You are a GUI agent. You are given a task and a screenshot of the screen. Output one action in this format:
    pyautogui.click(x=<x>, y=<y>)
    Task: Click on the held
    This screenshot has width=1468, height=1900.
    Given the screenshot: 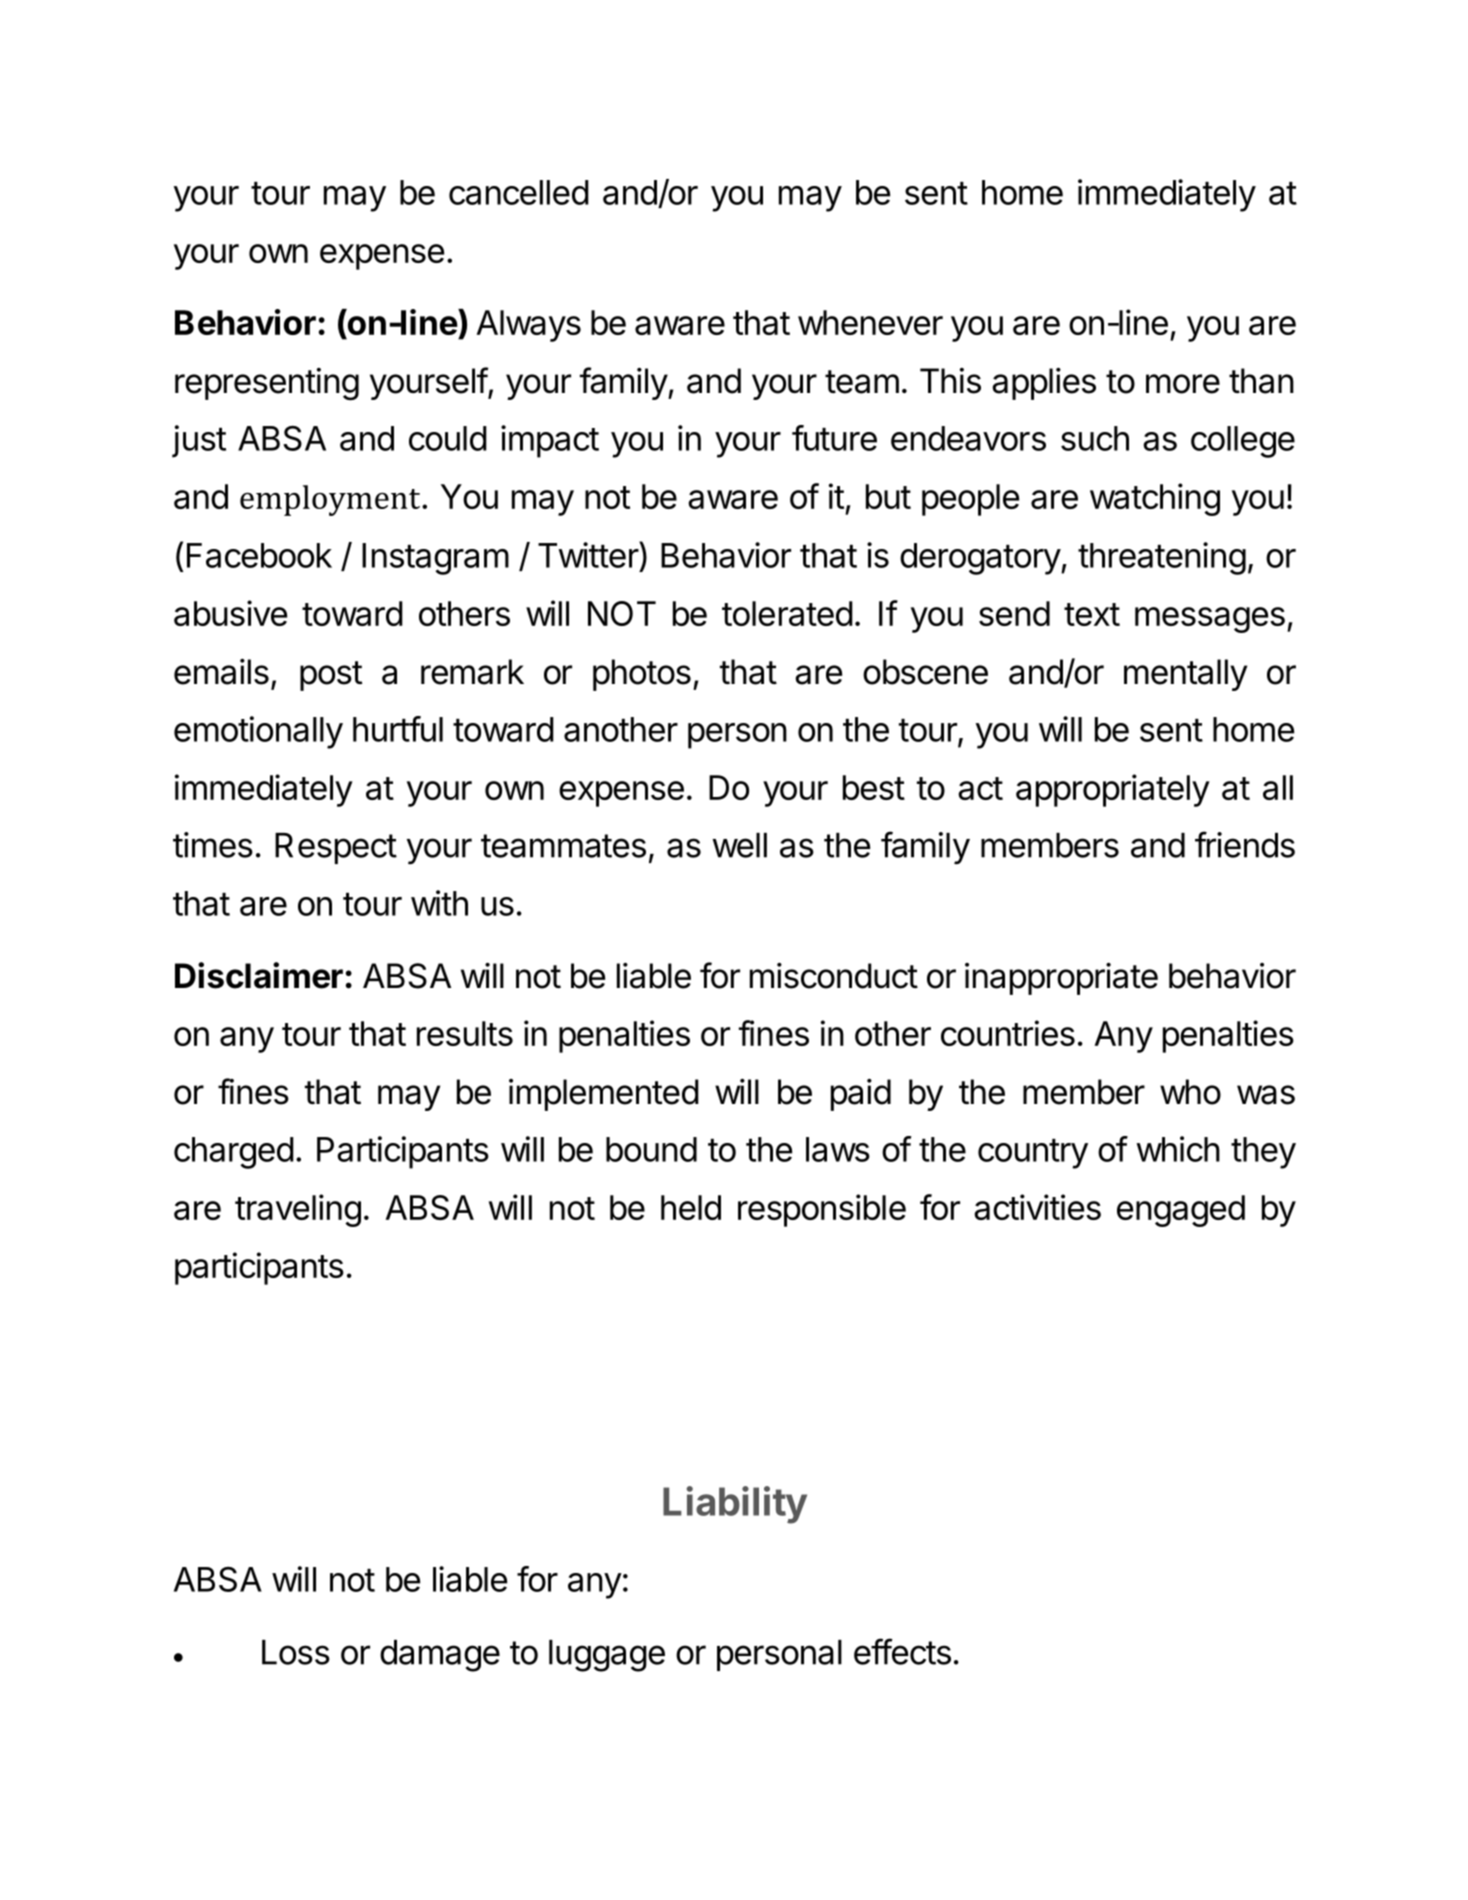 What is the action you would take?
    pyautogui.click(x=691, y=1207)
